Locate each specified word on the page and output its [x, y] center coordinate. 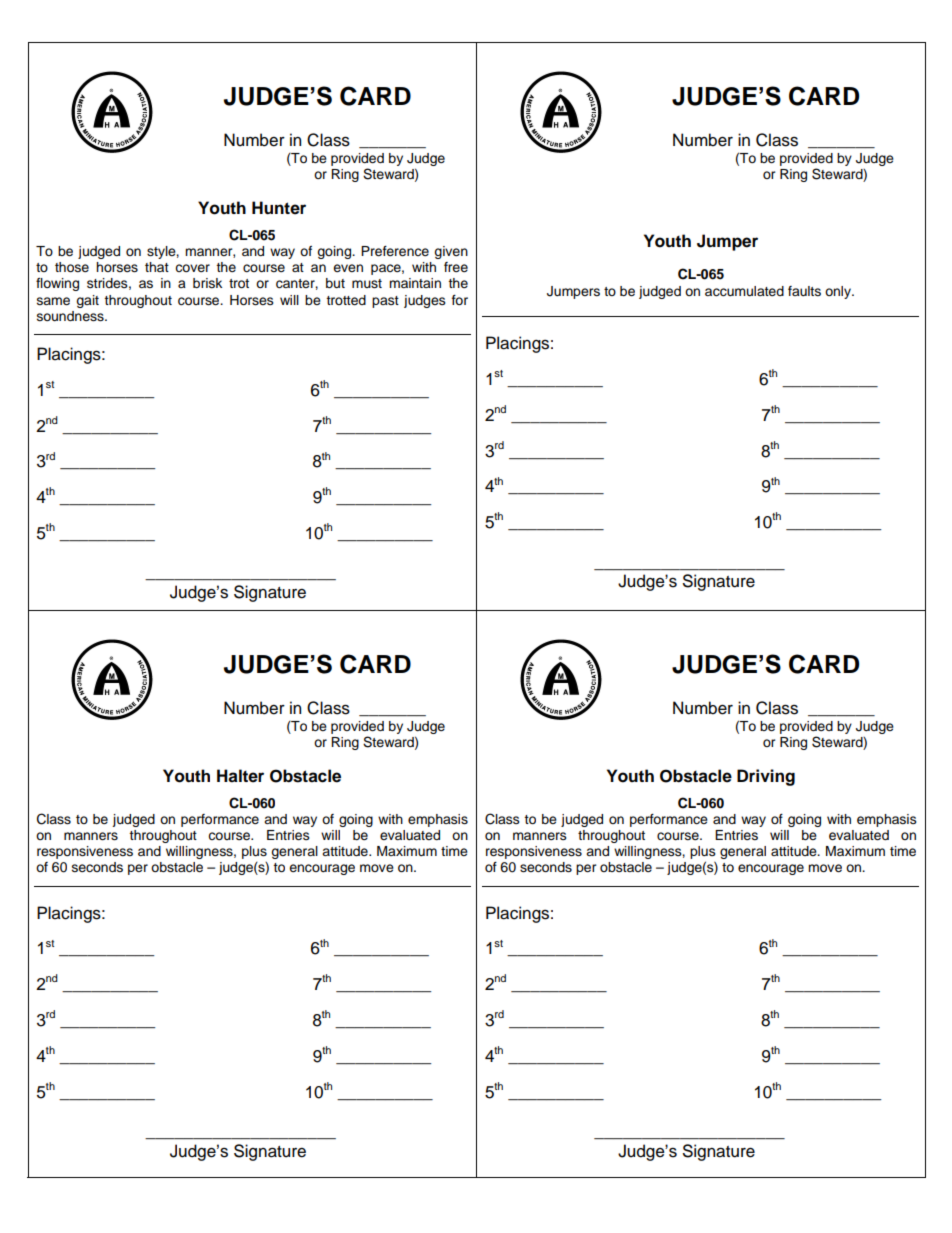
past [385, 302]
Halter [240, 776]
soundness [71, 316]
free [456, 267]
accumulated [744, 291]
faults [804, 291]
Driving [766, 777]
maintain [415, 283]
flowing [57, 284]
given [451, 252]
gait [87, 301]
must [367, 284]
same [53, 301]
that [157, 267]
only [839, 292]
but [335, 283]
